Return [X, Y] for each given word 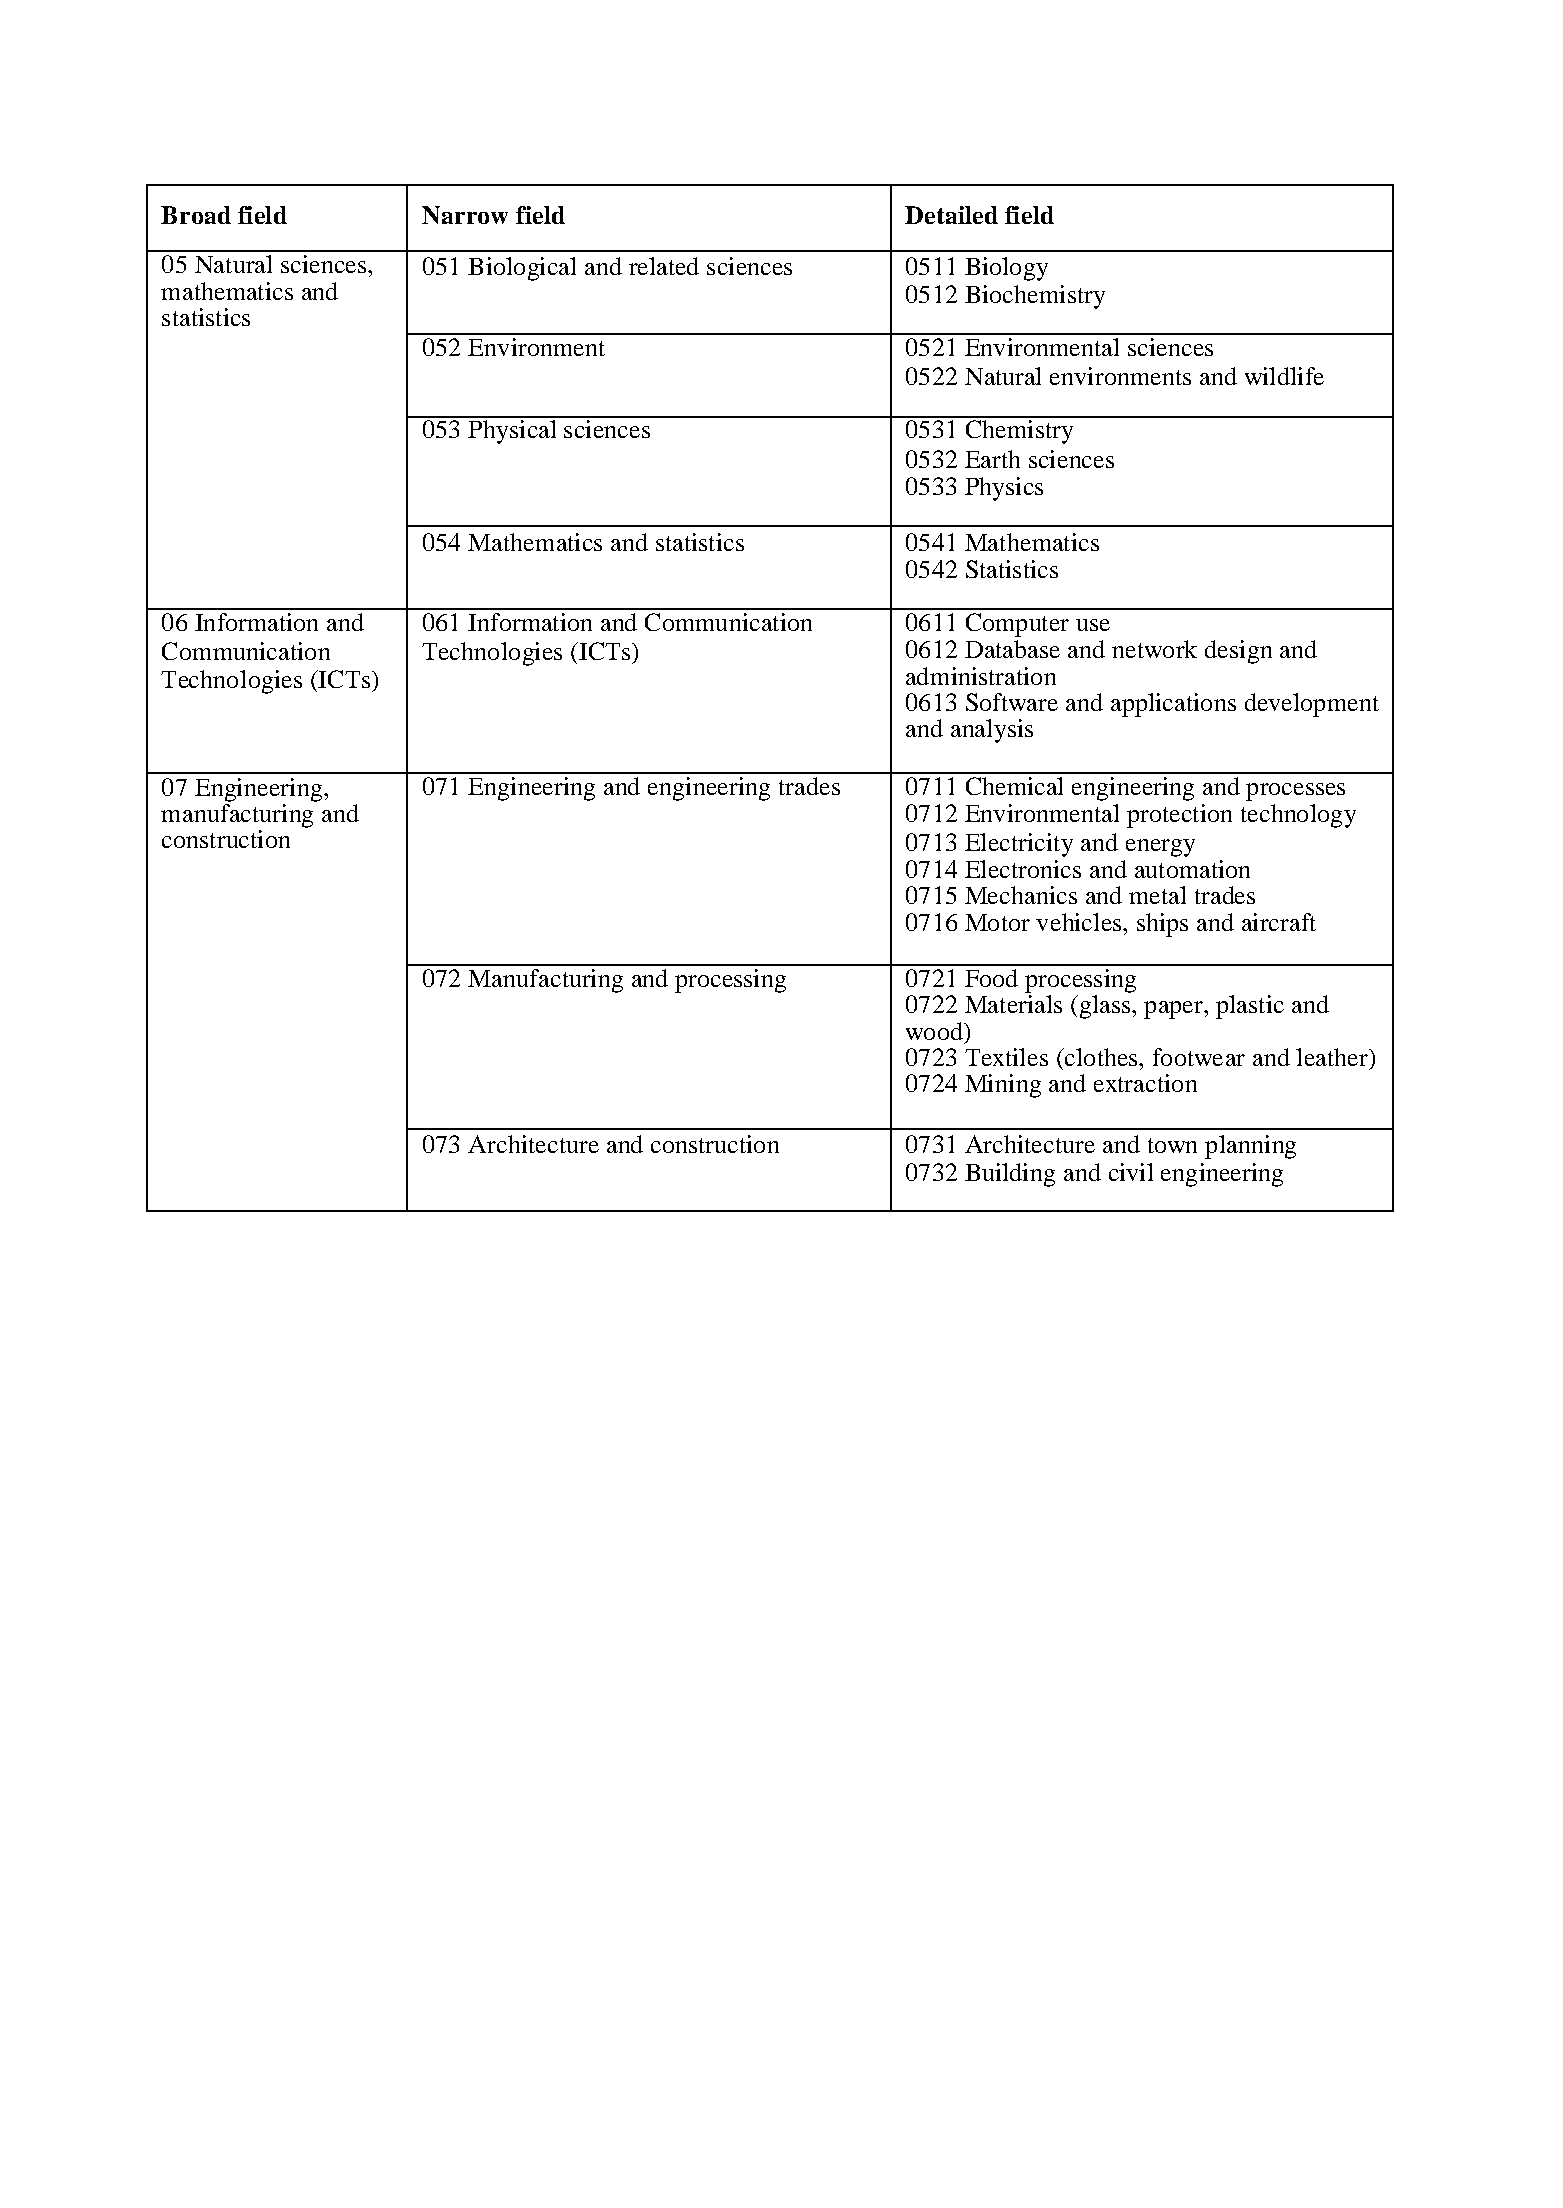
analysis [992, 731]
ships [1162, 925]
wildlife [1284, 376]
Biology [1006, 269]
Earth [992, 459]
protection [1179, 816]
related [664, 266]
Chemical [1014, 786]
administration [981, 676]
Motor [997, 922]
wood [935, 1031]
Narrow [465, 215]
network [1154, 649]
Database [1012, 649]
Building [1010, 1175]
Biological [522, 269]
